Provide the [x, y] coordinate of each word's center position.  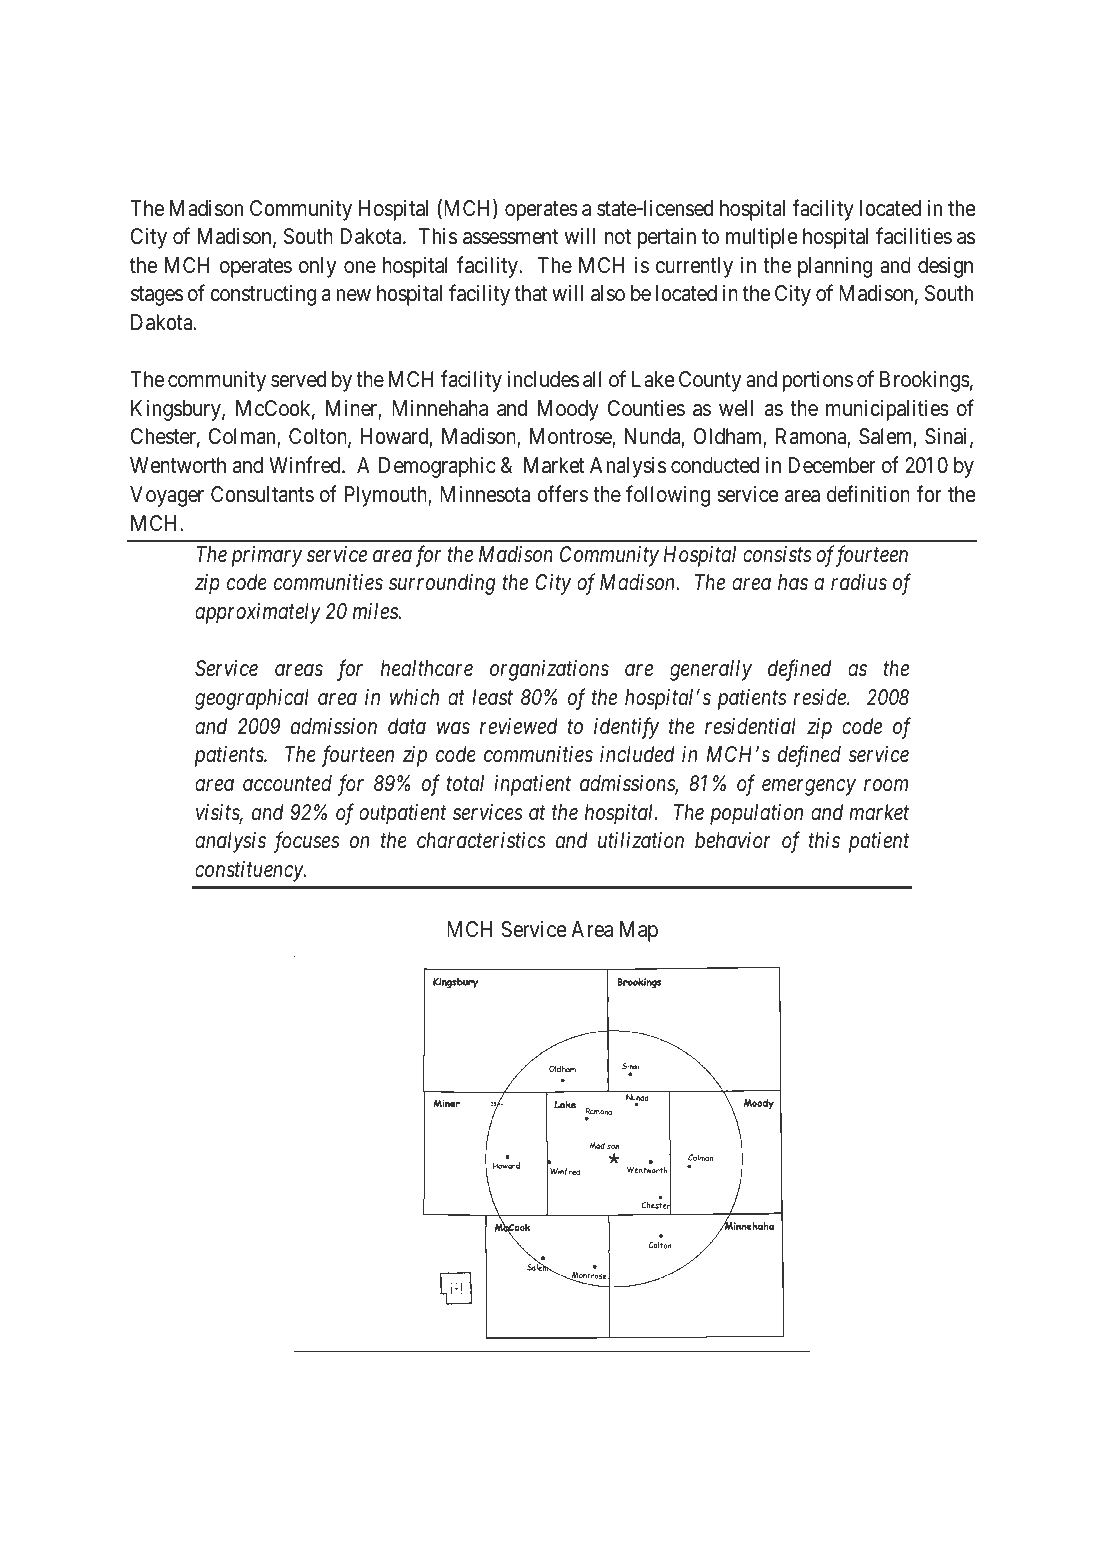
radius [859, 582]
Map [639, 931]
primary [267, 556]
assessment [510, 237]
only [317, 267]
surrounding [442, 584]
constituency [250, 871]
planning [835, 267]
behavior [733, 840]
